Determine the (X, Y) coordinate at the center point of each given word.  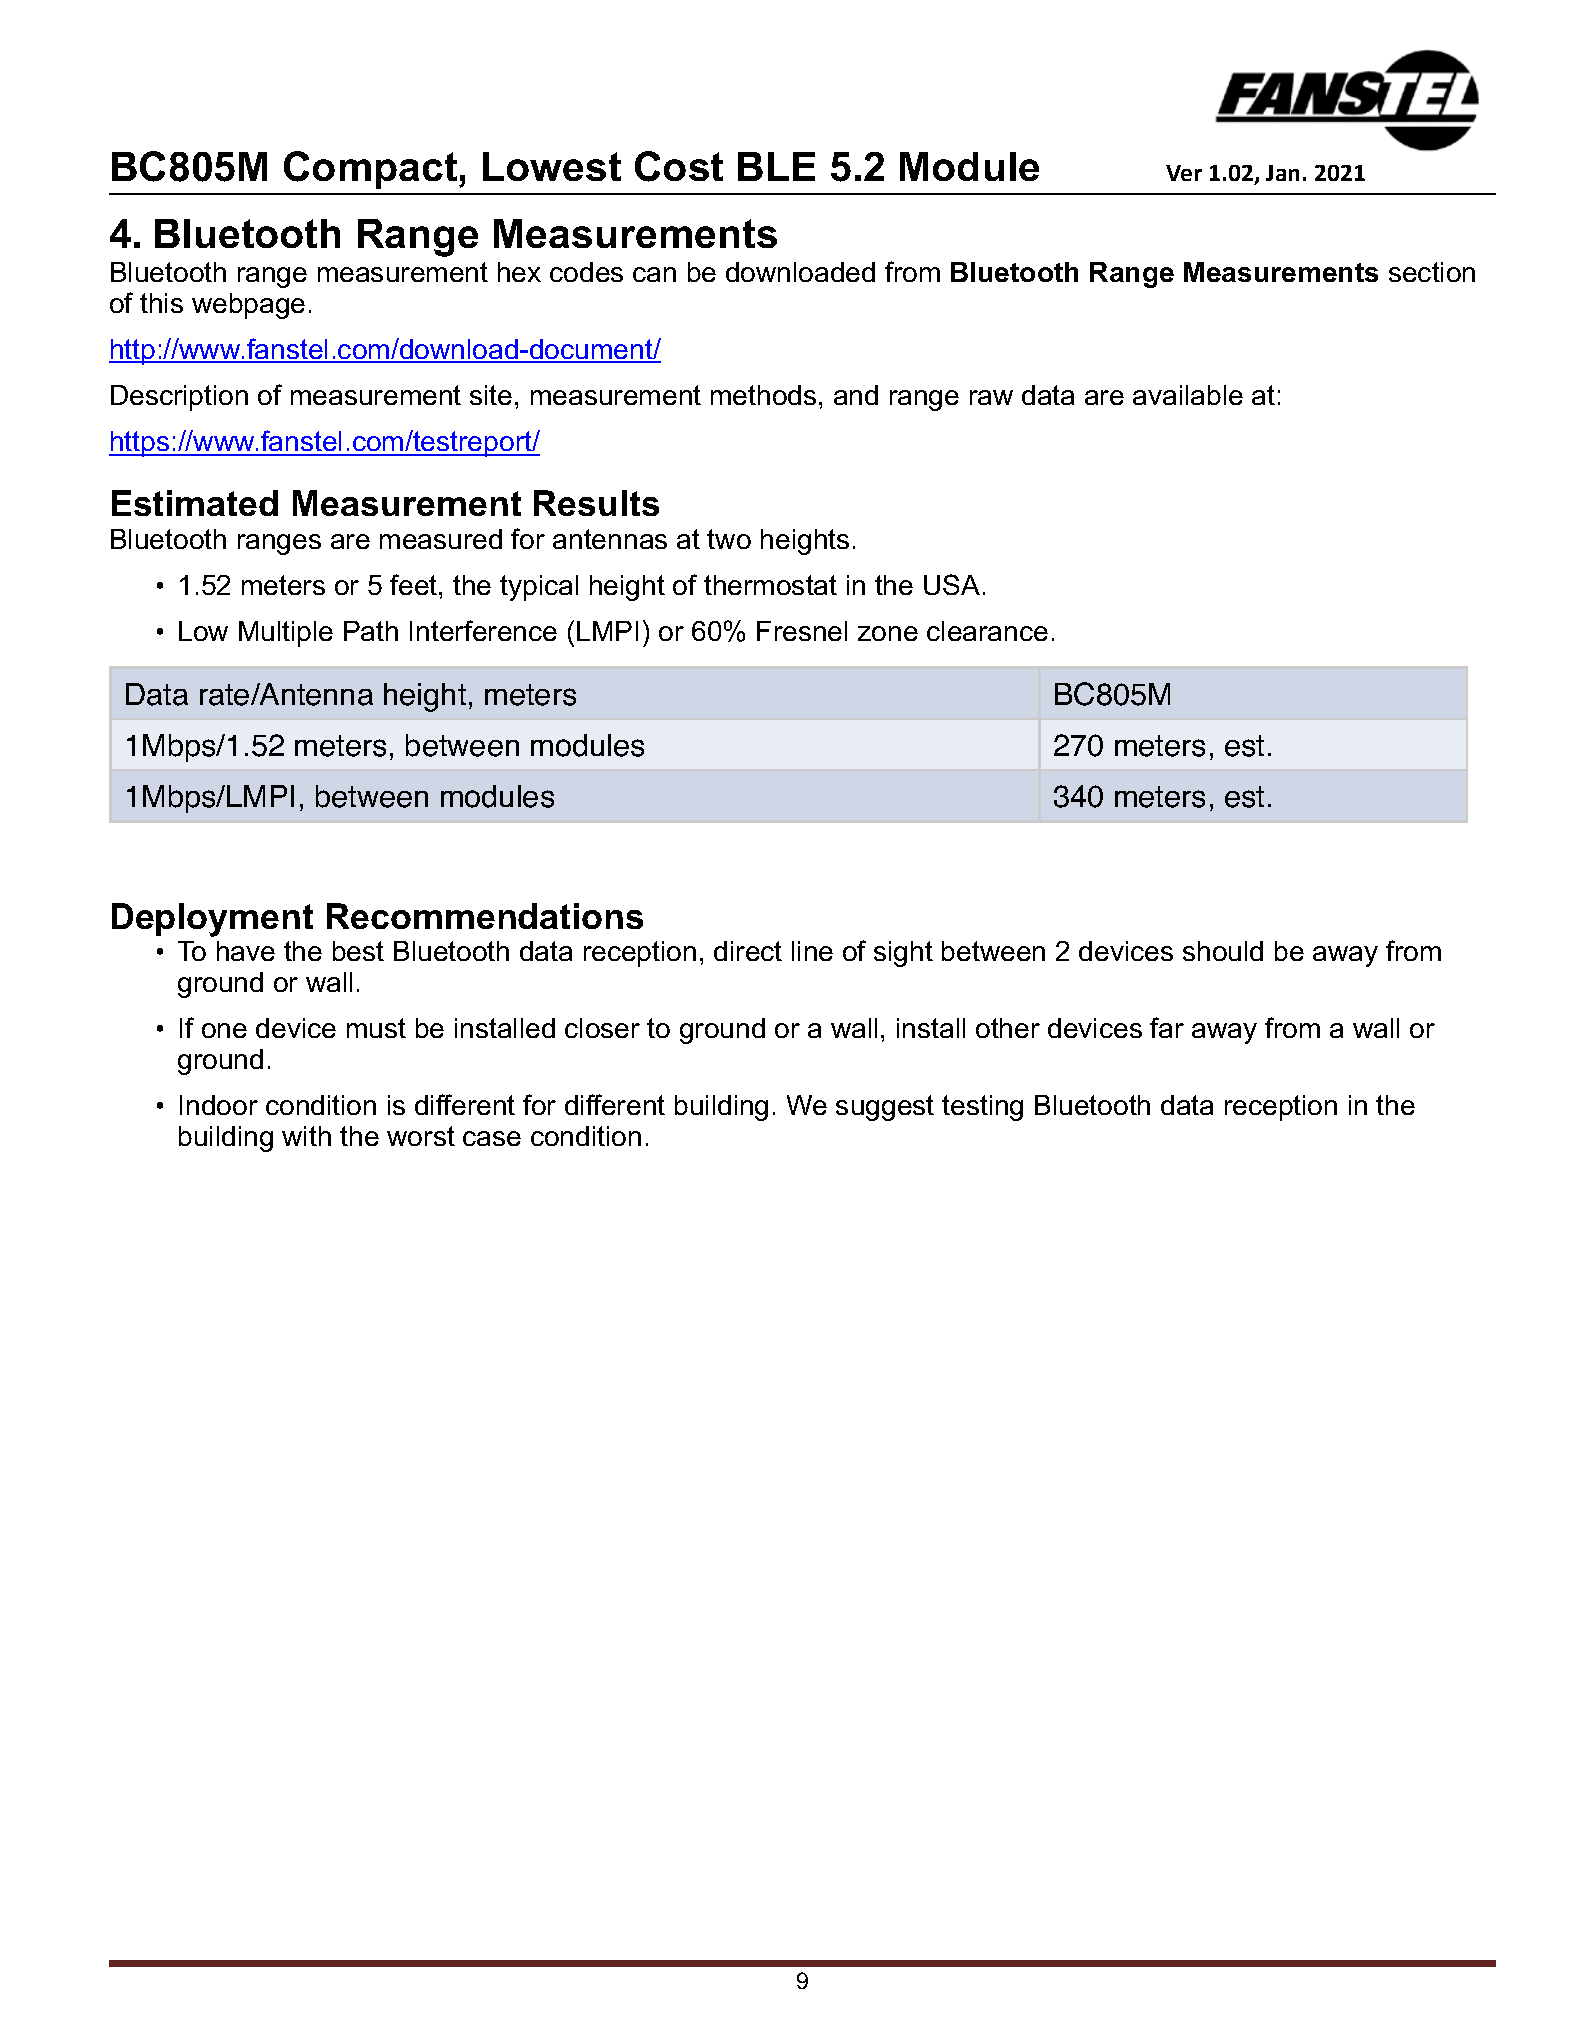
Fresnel (802, 631)
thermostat (770, 585)
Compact (372, 170)
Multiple (286, 634)
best (358, 951)
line (812, 951)
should (1223, 951)
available (1188, 395)
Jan (1282, 173)
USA (952, 584)
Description (179, 398)
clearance (987, 631)
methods (763, 395)
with (306, 1136)
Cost (679, 166)
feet (415, 584)
